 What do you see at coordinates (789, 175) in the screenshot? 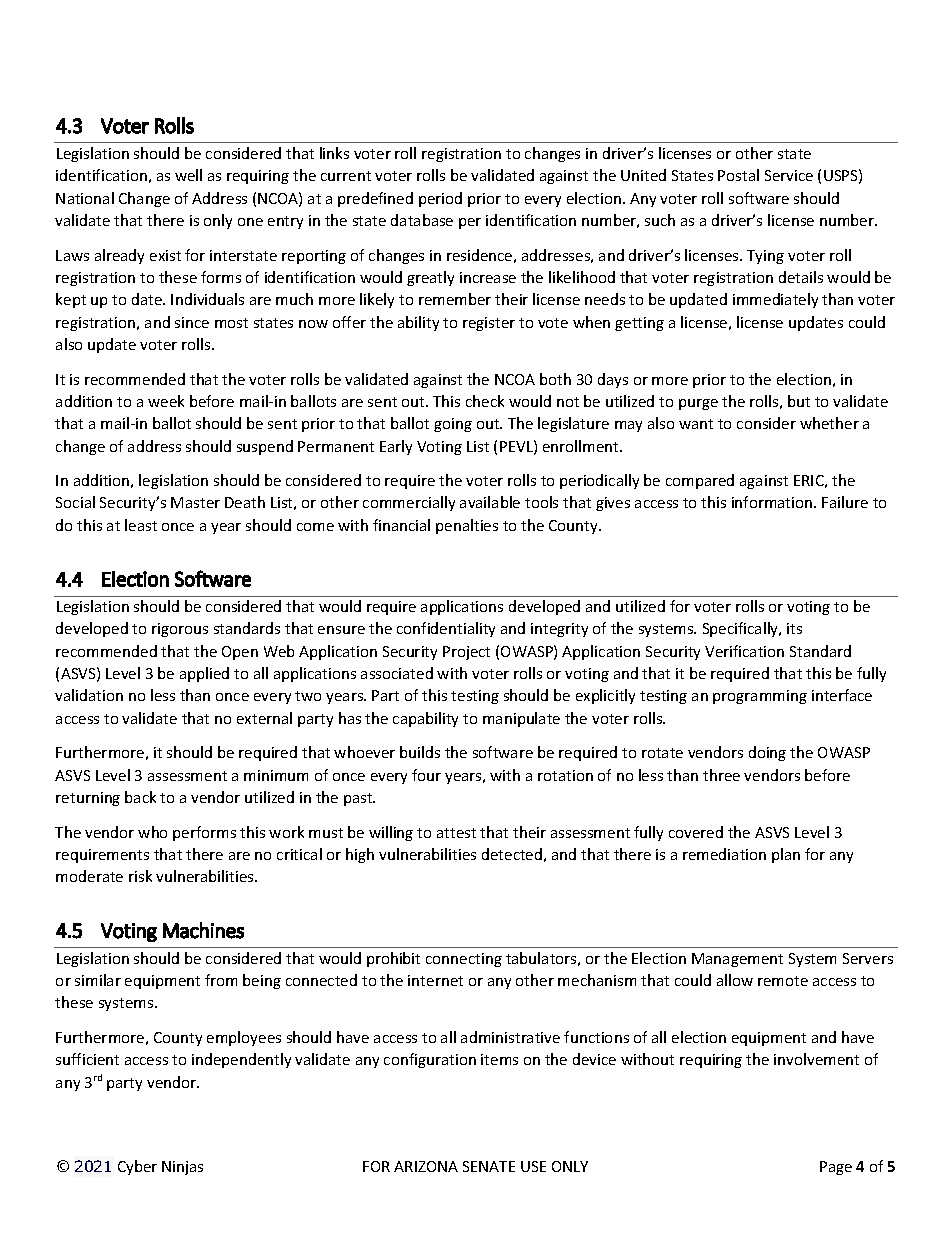
I see `Service` at bounding box center [789, 175].
